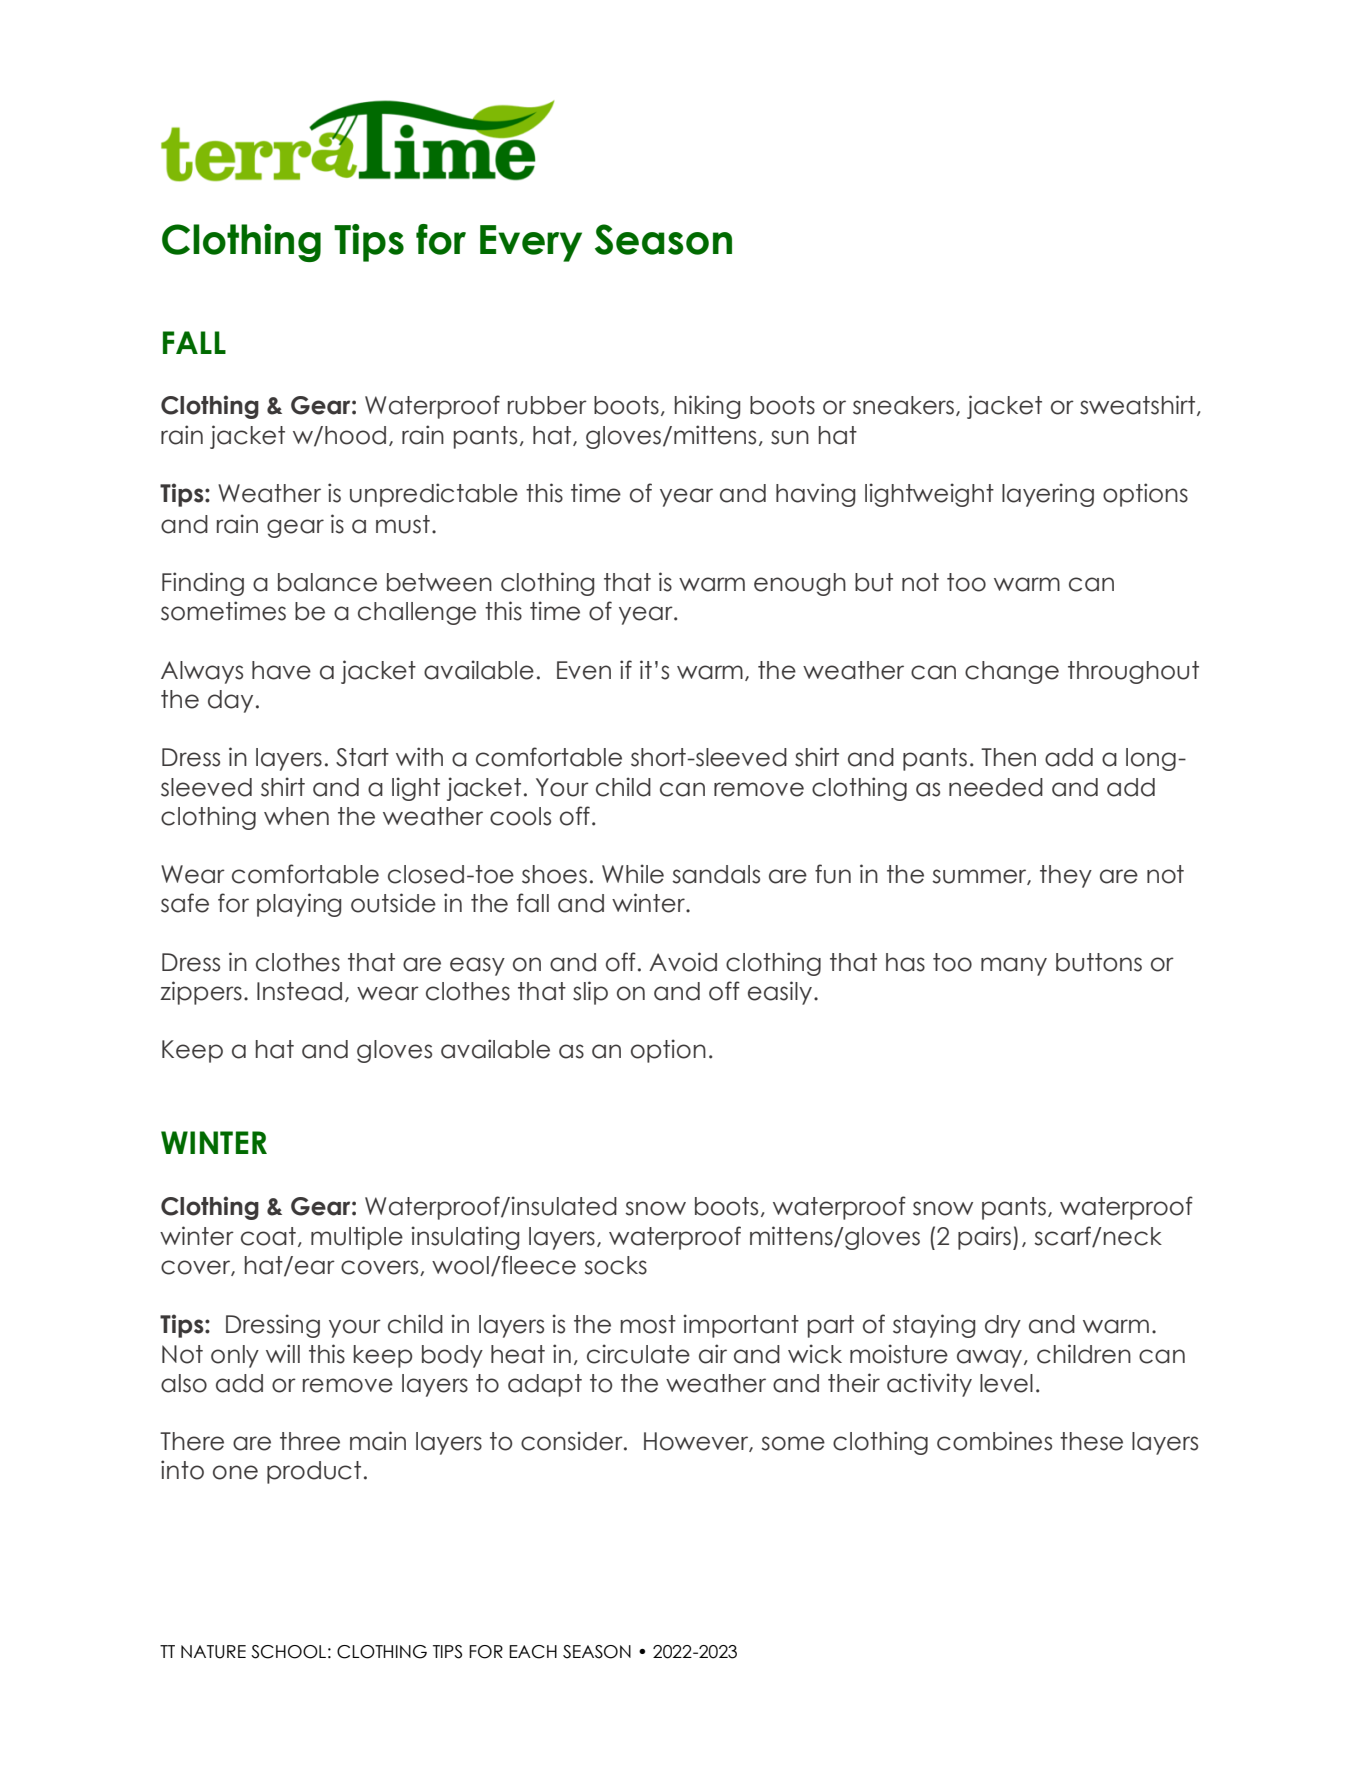 Image resolution: width=1365 pixels, height=1766 pixels. Describe the element at coordinates (531, 243) in the page. I see `Every` at that location.
